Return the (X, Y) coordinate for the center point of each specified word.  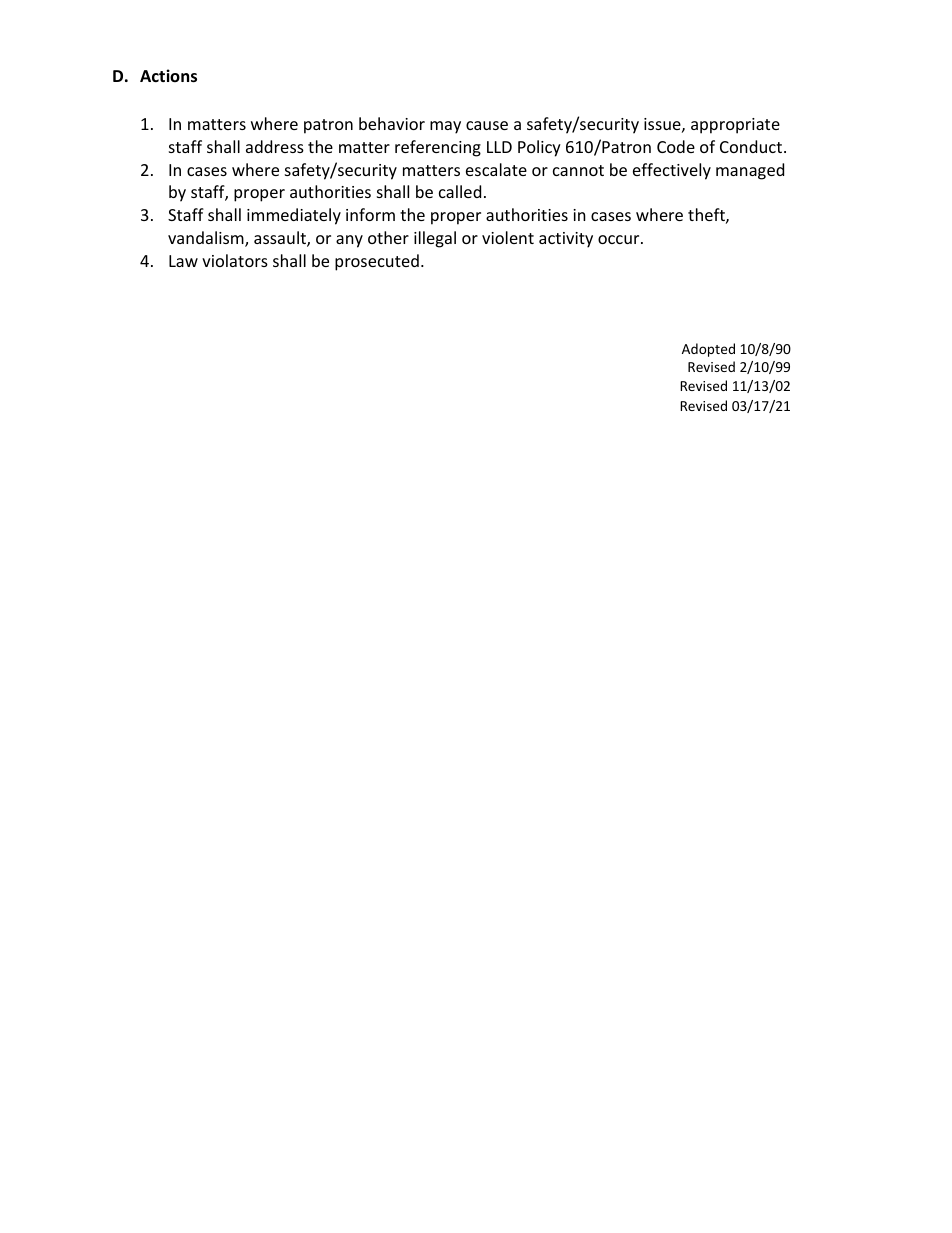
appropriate (735, 126)
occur (620, 239)
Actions (168, 76)
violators (235, 260)
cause (487, 125)
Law (183, 261)
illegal (435, 239)
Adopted (708, 350)
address (275, 146)
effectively (672, 171)
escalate (496, 169)
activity (566, 240)
